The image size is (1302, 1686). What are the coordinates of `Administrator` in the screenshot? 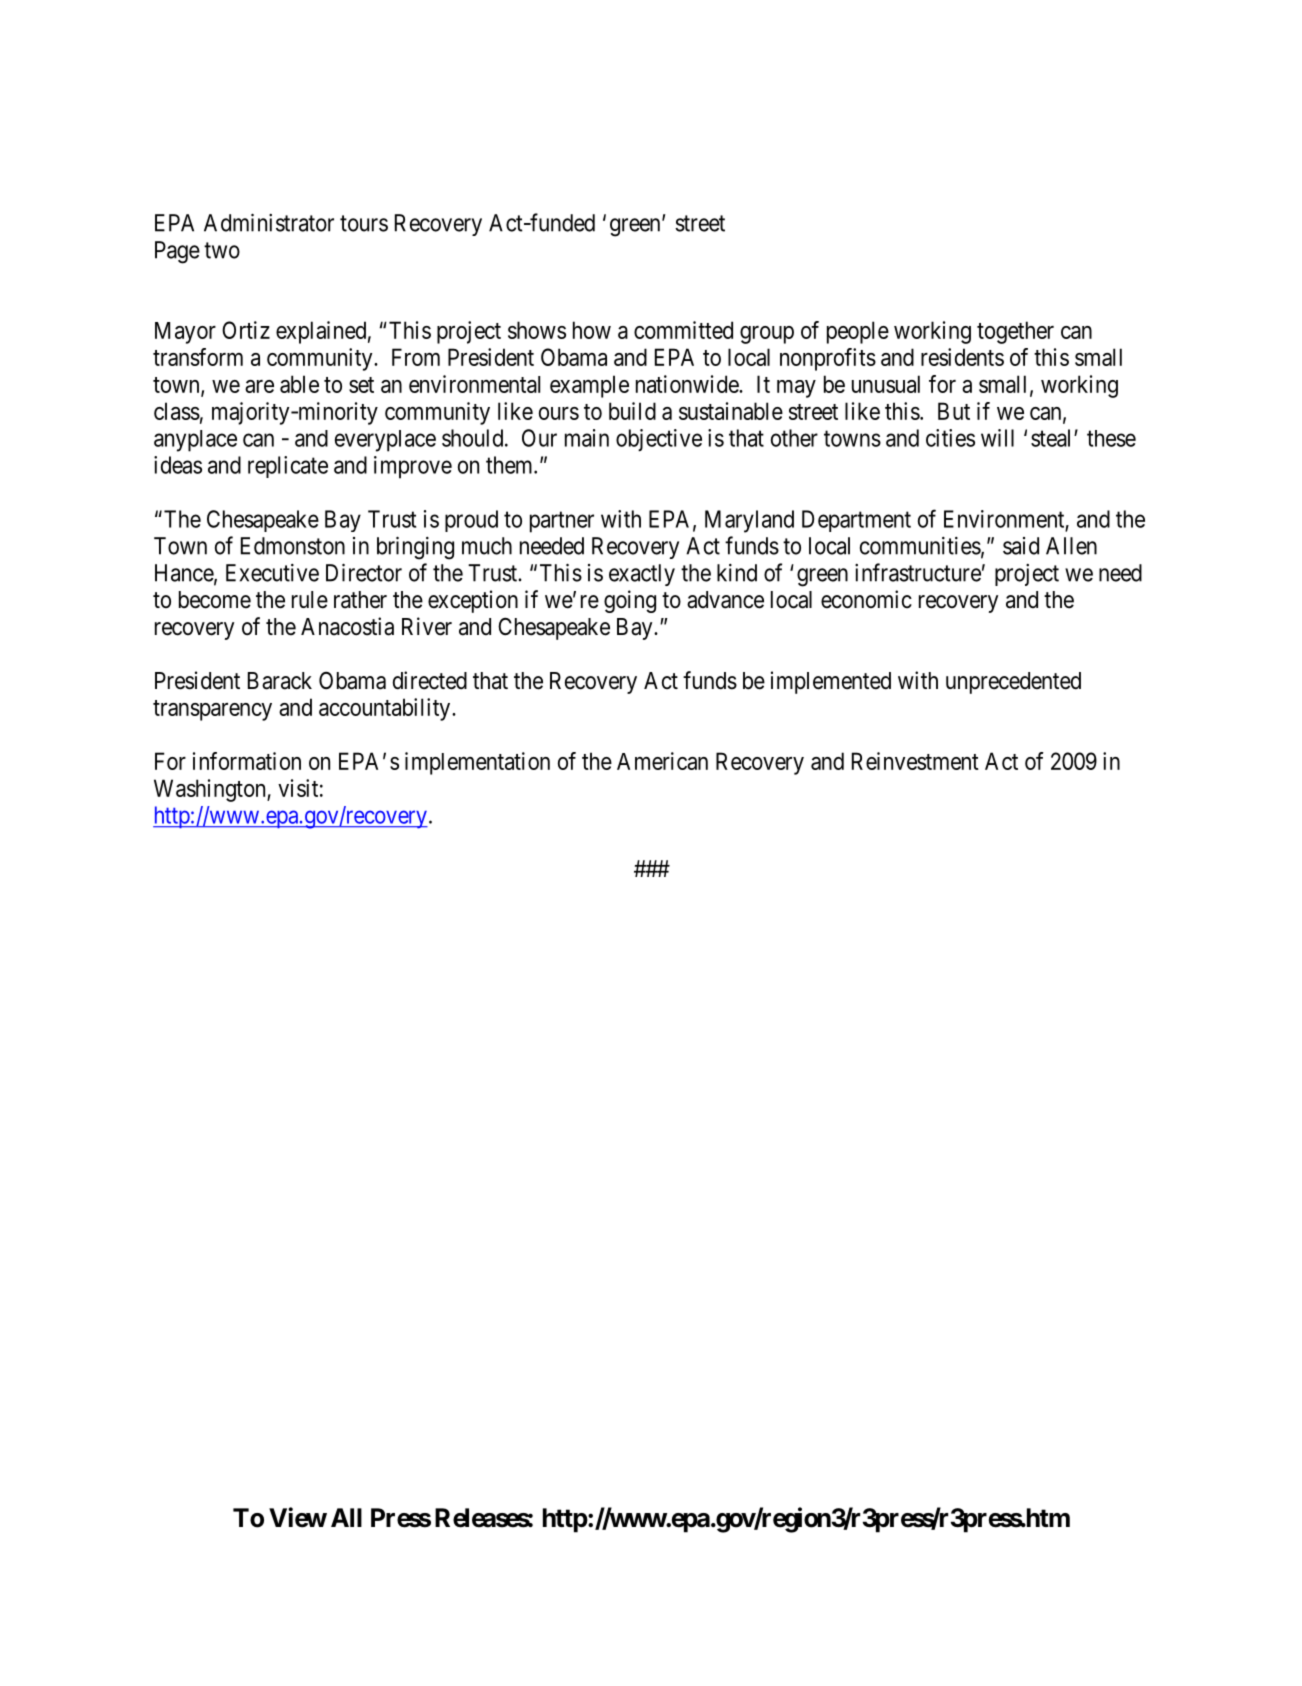 It's located at (269, 222).
